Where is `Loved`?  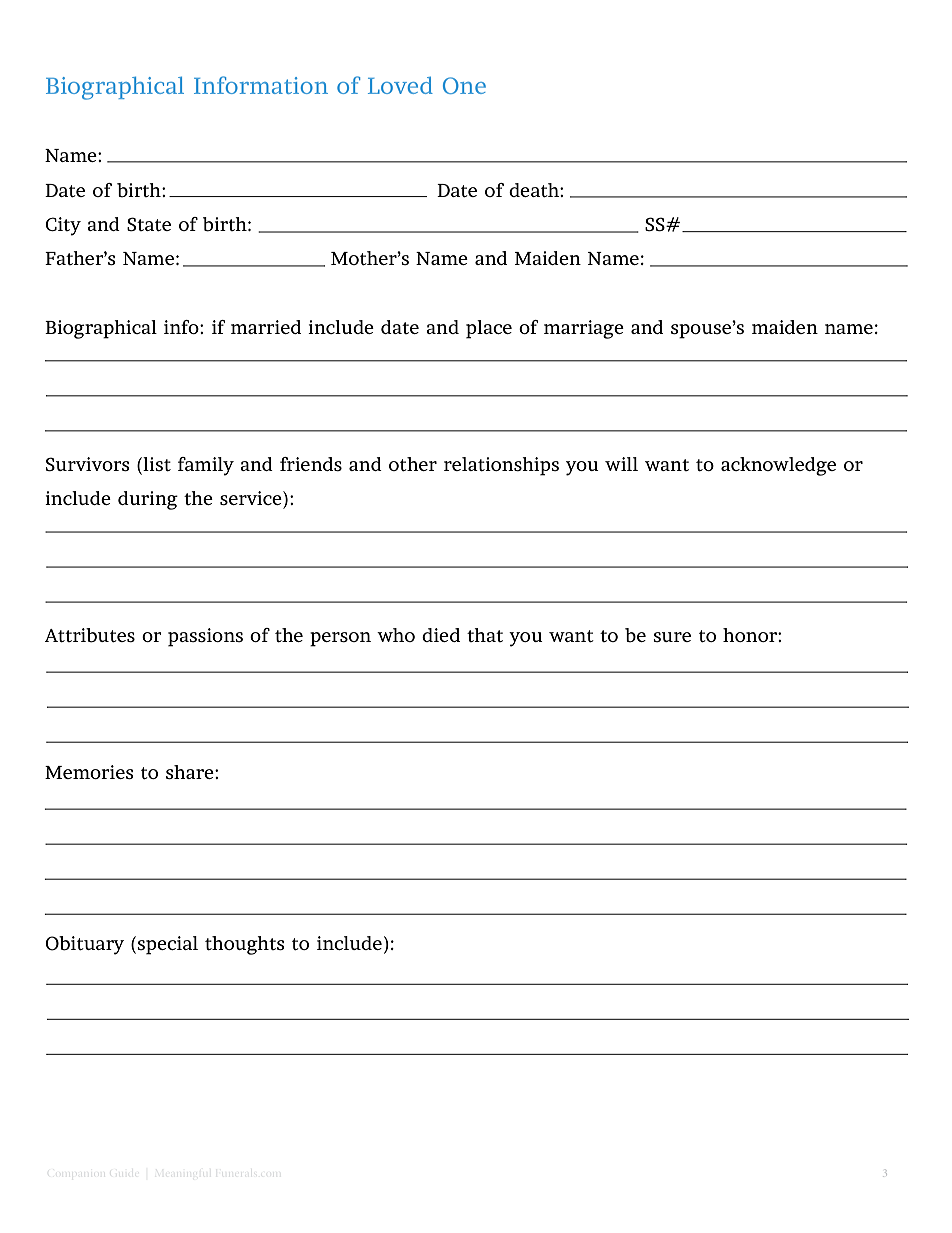 Loved is located at coordinates (400, 85).
